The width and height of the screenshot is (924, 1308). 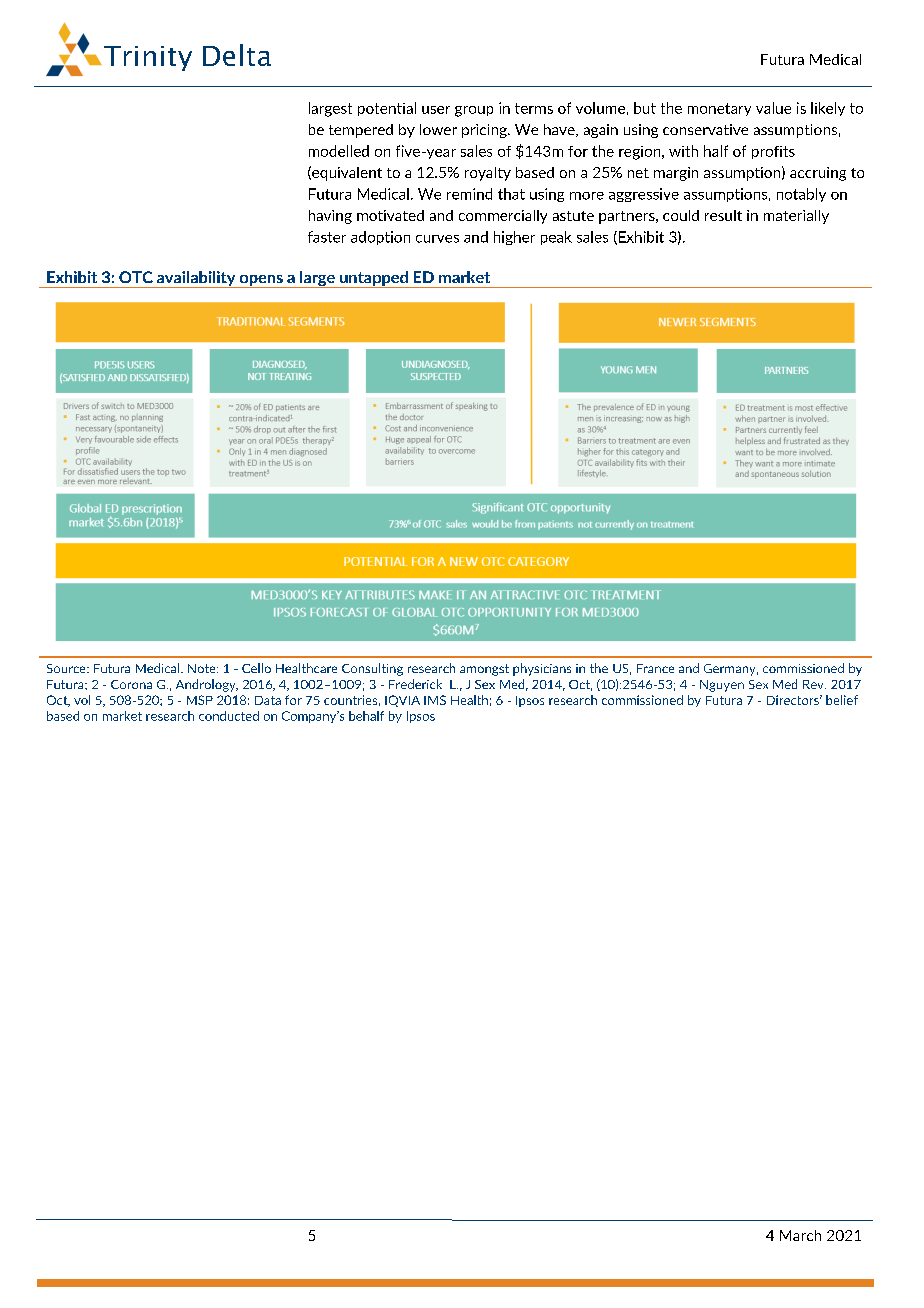 What do you see at coordinates (229, 716) in the screenshot?
I see `conducted` at bounding box center [229, 716].
